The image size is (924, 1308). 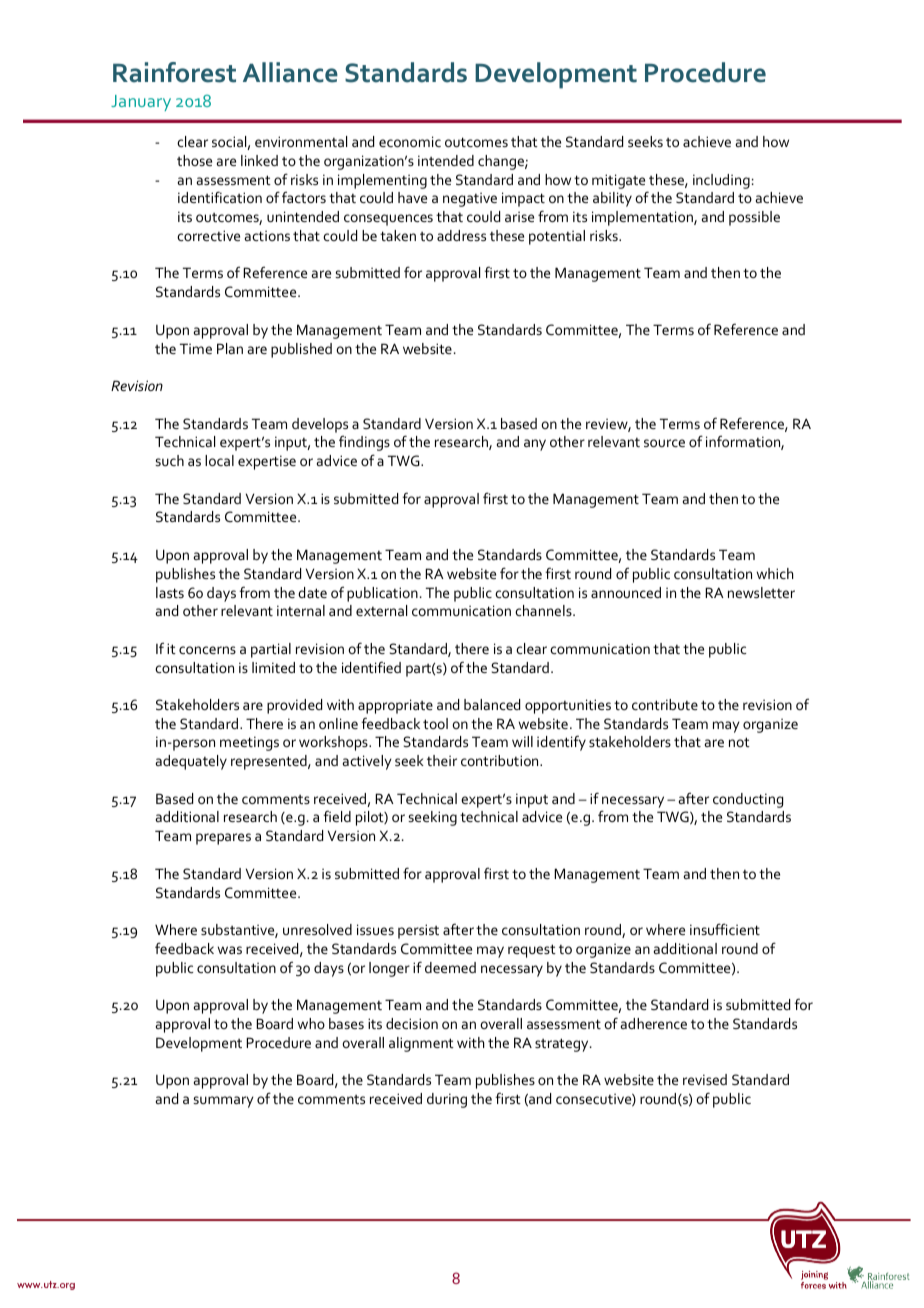 What do you see at coordinates (223, 1102) in the screenshot?
I see `summary` at bounding box center [223, 1102].
